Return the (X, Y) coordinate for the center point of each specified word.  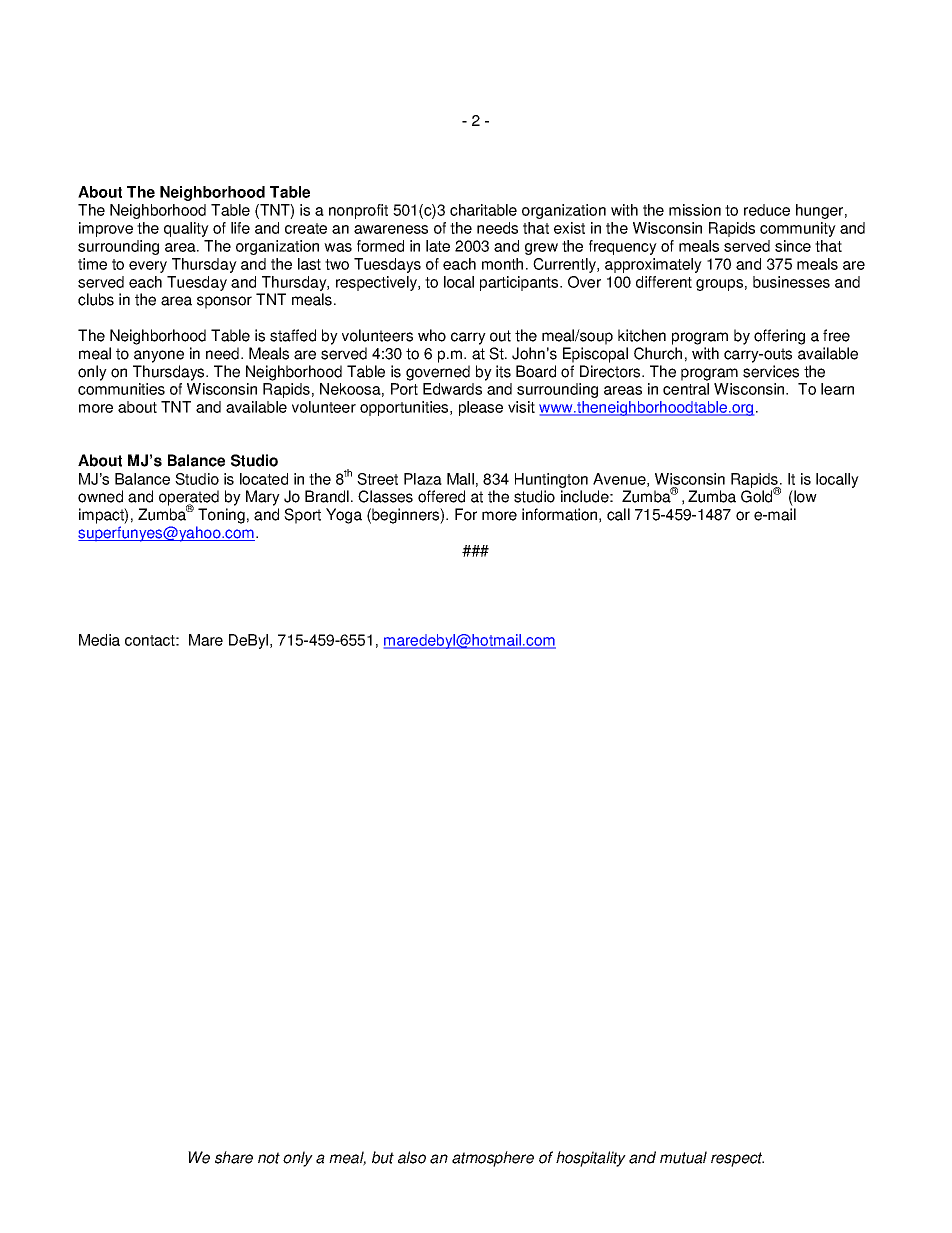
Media (99, 640)
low (804, 496)
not (269, 1158)
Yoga (344, 516)
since (793, 246)
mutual (683, 1157)
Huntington (551, 480)
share (234, 1157)
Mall (460, 479)
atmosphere (493, 1159)
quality (186, 229)
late (438, 246)
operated (189, 499)
